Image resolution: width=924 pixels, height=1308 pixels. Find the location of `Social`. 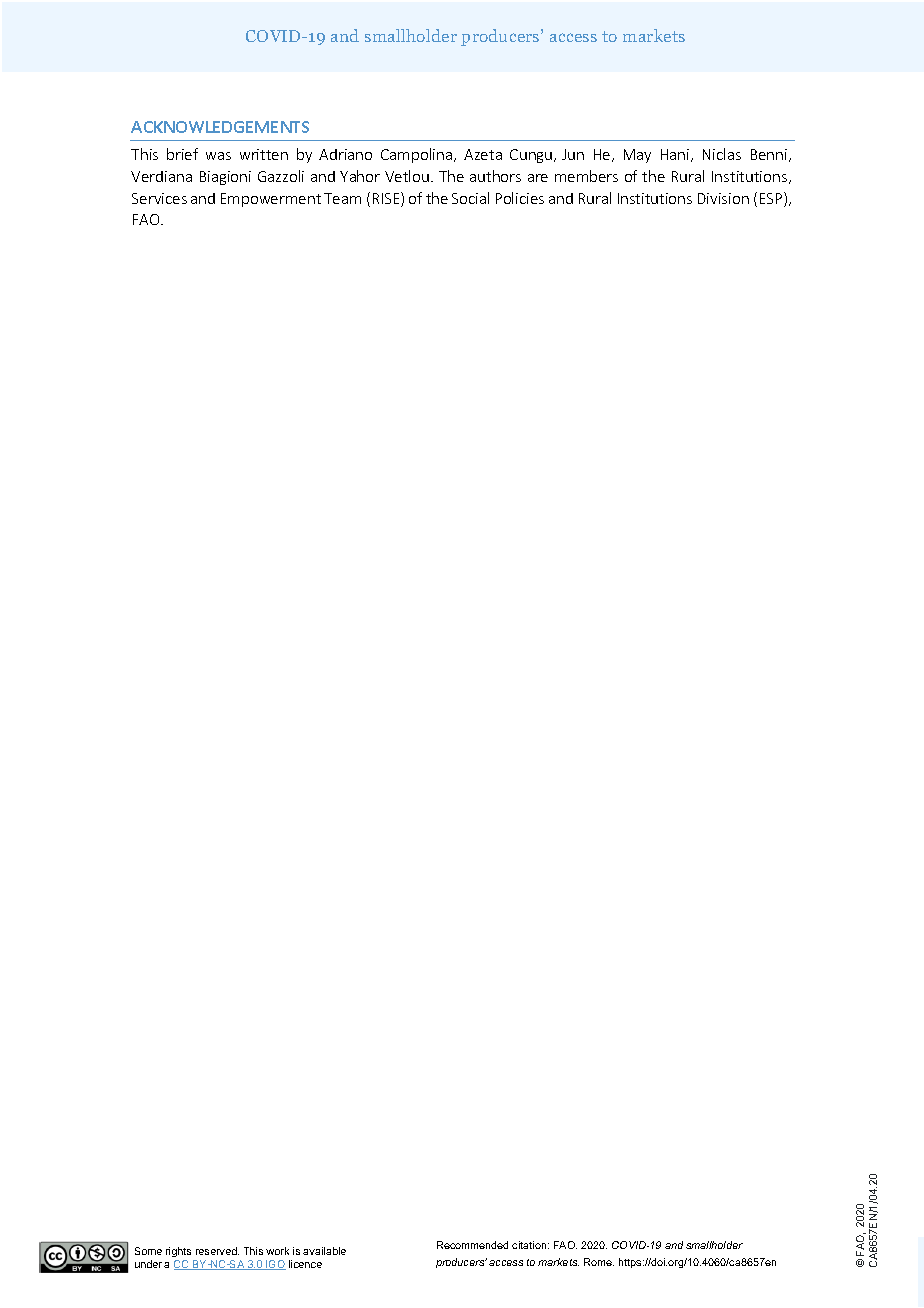

Social is located at coordinates (470, 198).
